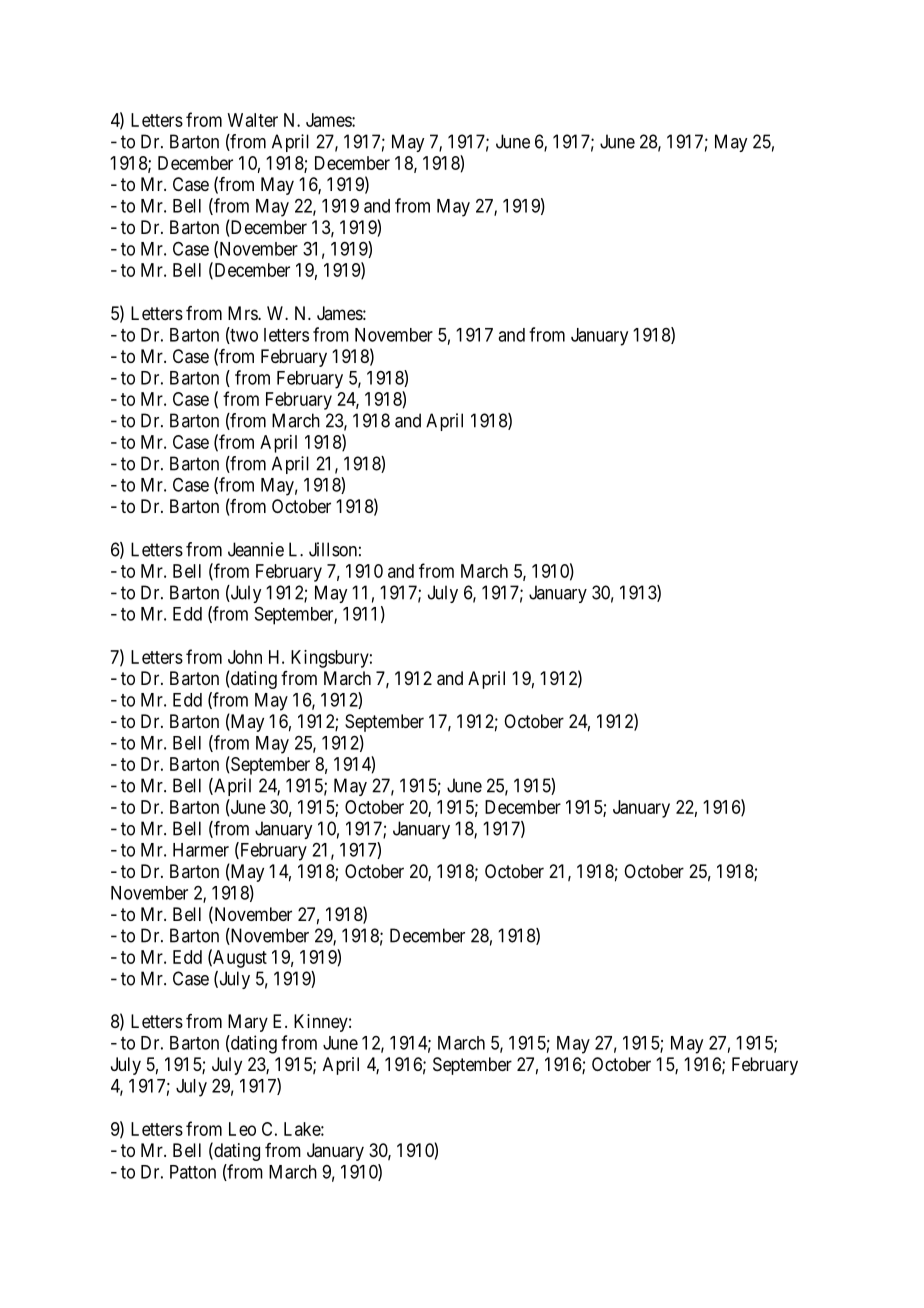 Image resolution: width=924 pixels, height=1308 pixels. I want to click on Harmer, so click(201, 850).
